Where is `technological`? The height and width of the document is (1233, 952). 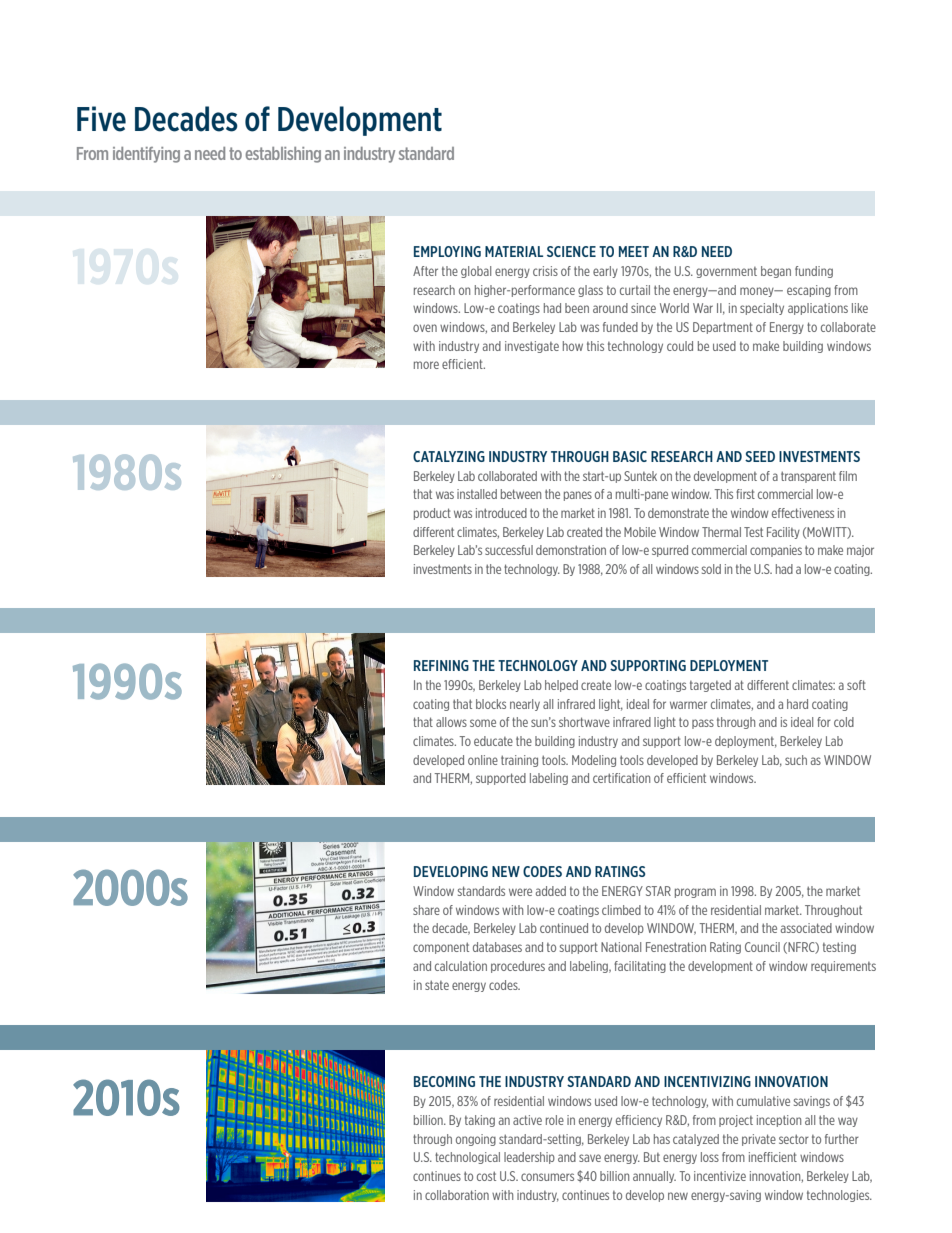 technological is located at coordinates (467, 1158).
